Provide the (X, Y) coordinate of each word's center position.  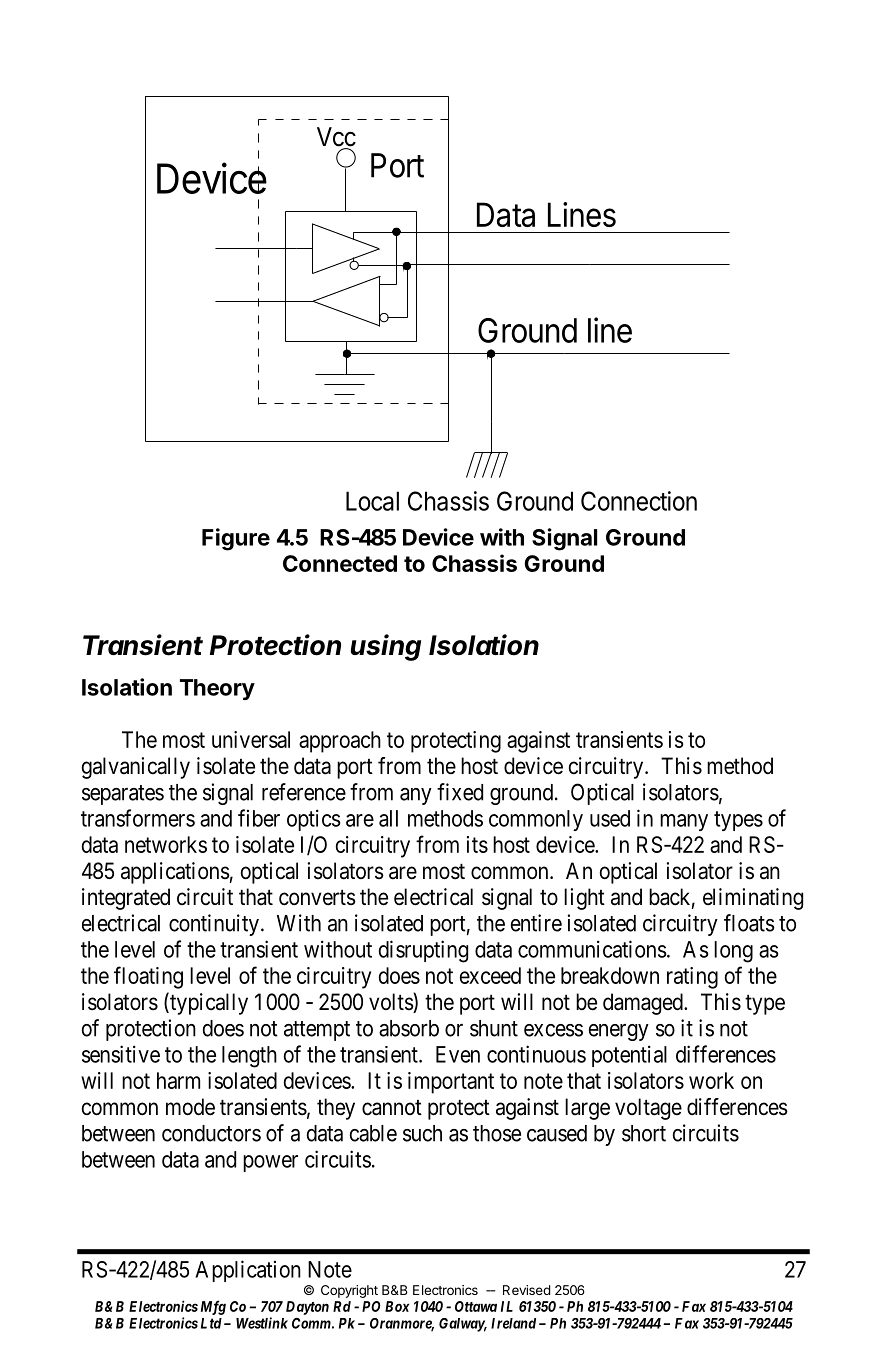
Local (372, 501)
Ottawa (476, 1306)
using (386, 647)
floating (148, 977)
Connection (639, 501)
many (684, 822)
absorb (409, 1028)
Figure (236, 539)
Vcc (336, 138)
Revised (526, 1290)
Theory (217, 689)
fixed (460, 792)
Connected (340, 563)
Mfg (213, 1307)
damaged (644, 1004)
